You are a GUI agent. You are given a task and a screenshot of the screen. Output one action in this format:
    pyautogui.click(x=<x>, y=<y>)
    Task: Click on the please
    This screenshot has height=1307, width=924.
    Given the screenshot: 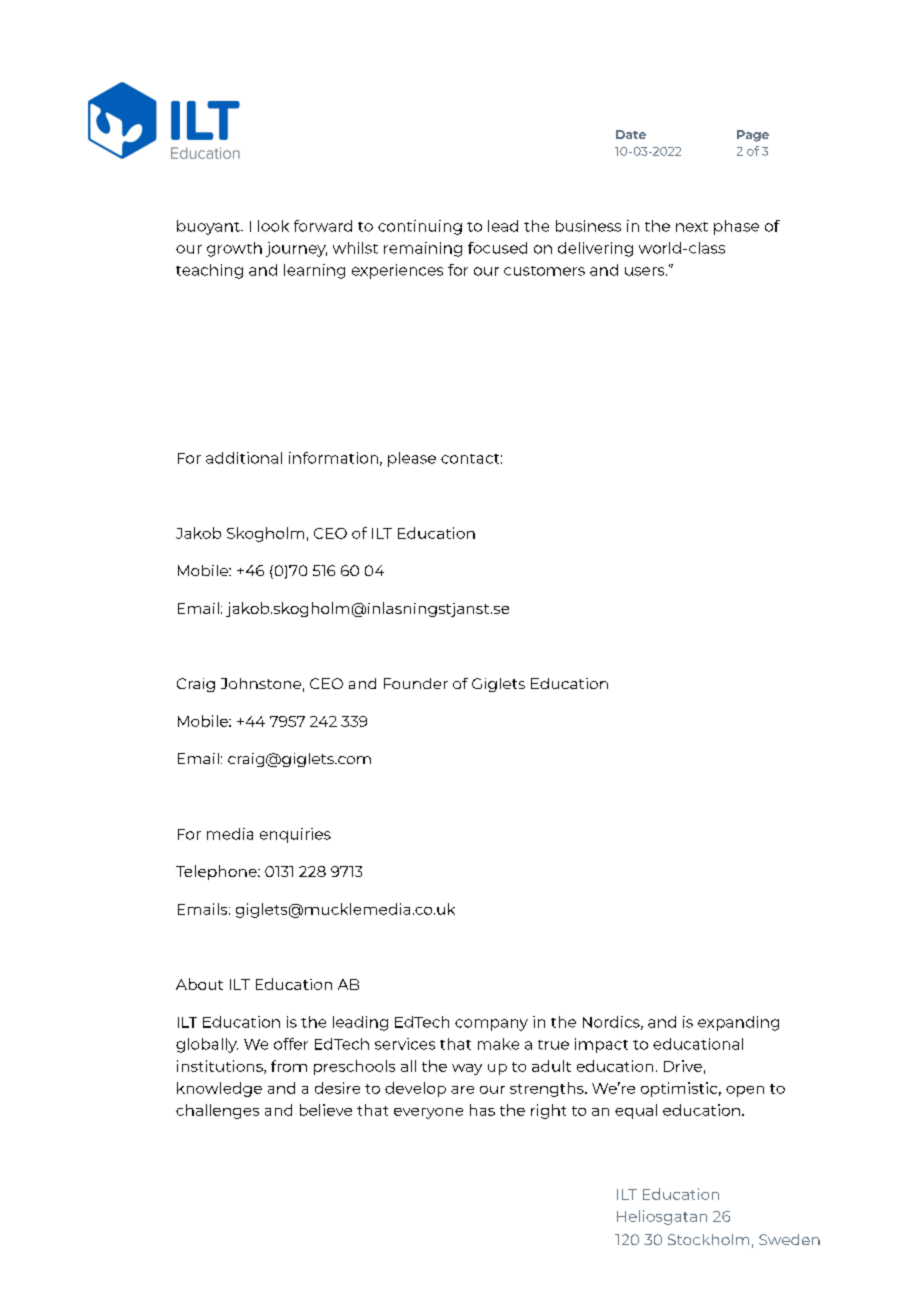 What is the action you would take?
    pyautogui.click(x=412, y=459)
